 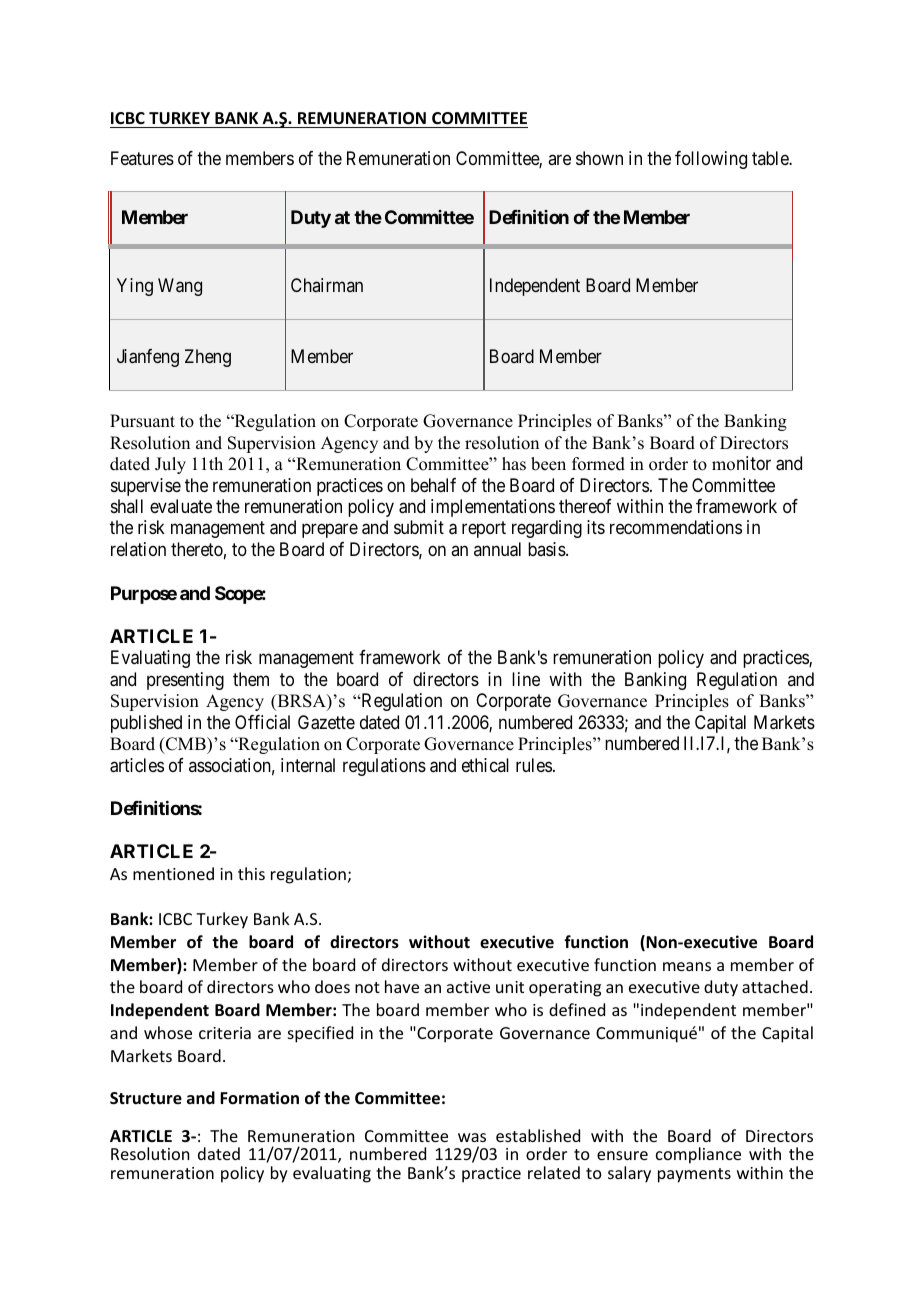 What do you see at coordinates (185, 681) in the image?
I see `presenting` at bounding box center [185, 681].
